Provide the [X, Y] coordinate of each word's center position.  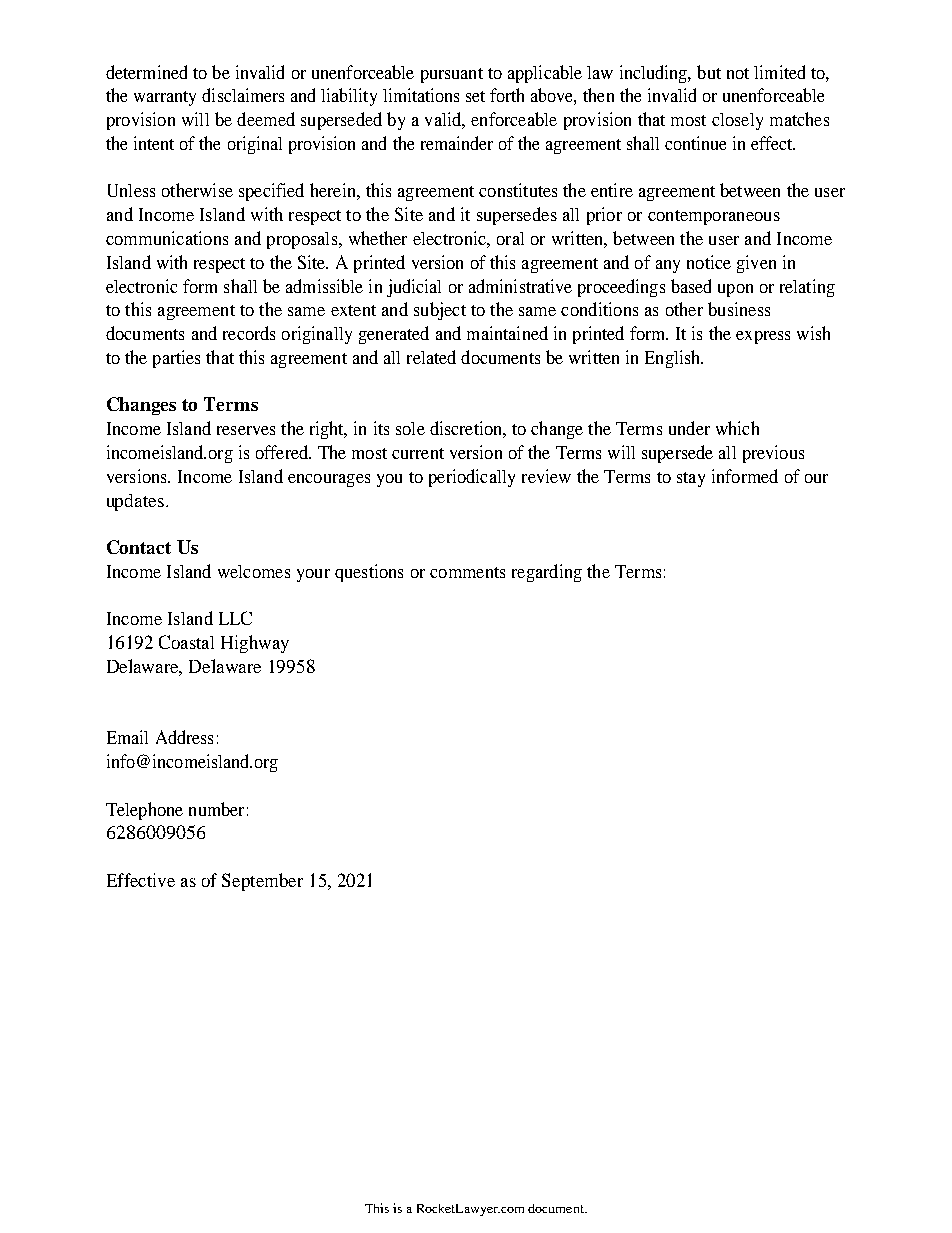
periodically [472, 478]
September [262, 882]
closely [737, 121]
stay [691, 479]
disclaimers [243, 95]
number [216, 809]
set [475, 96]
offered [283, 452]
